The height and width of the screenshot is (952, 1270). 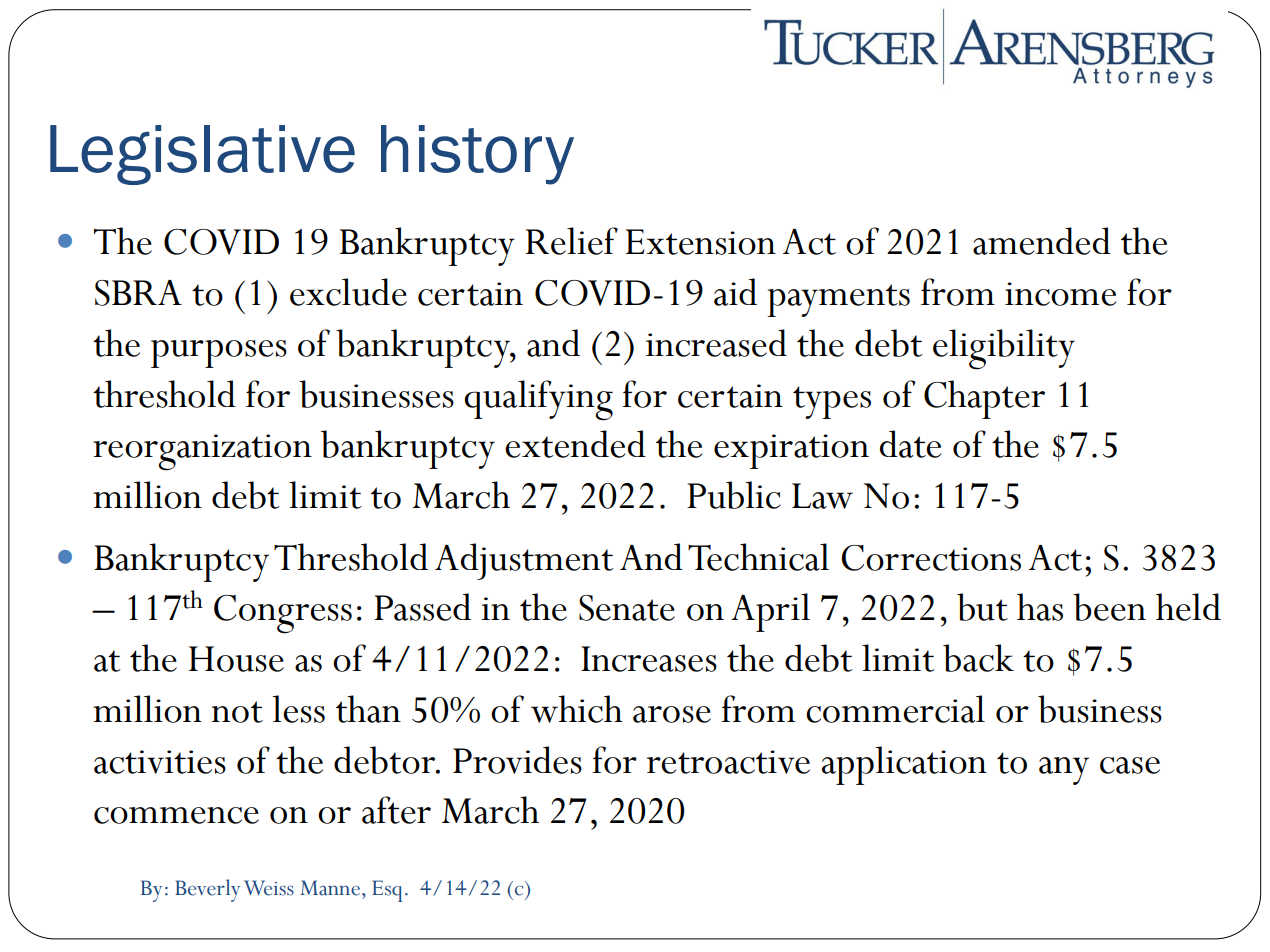 I want to click on Legislative, so click(x=202, y=155).
